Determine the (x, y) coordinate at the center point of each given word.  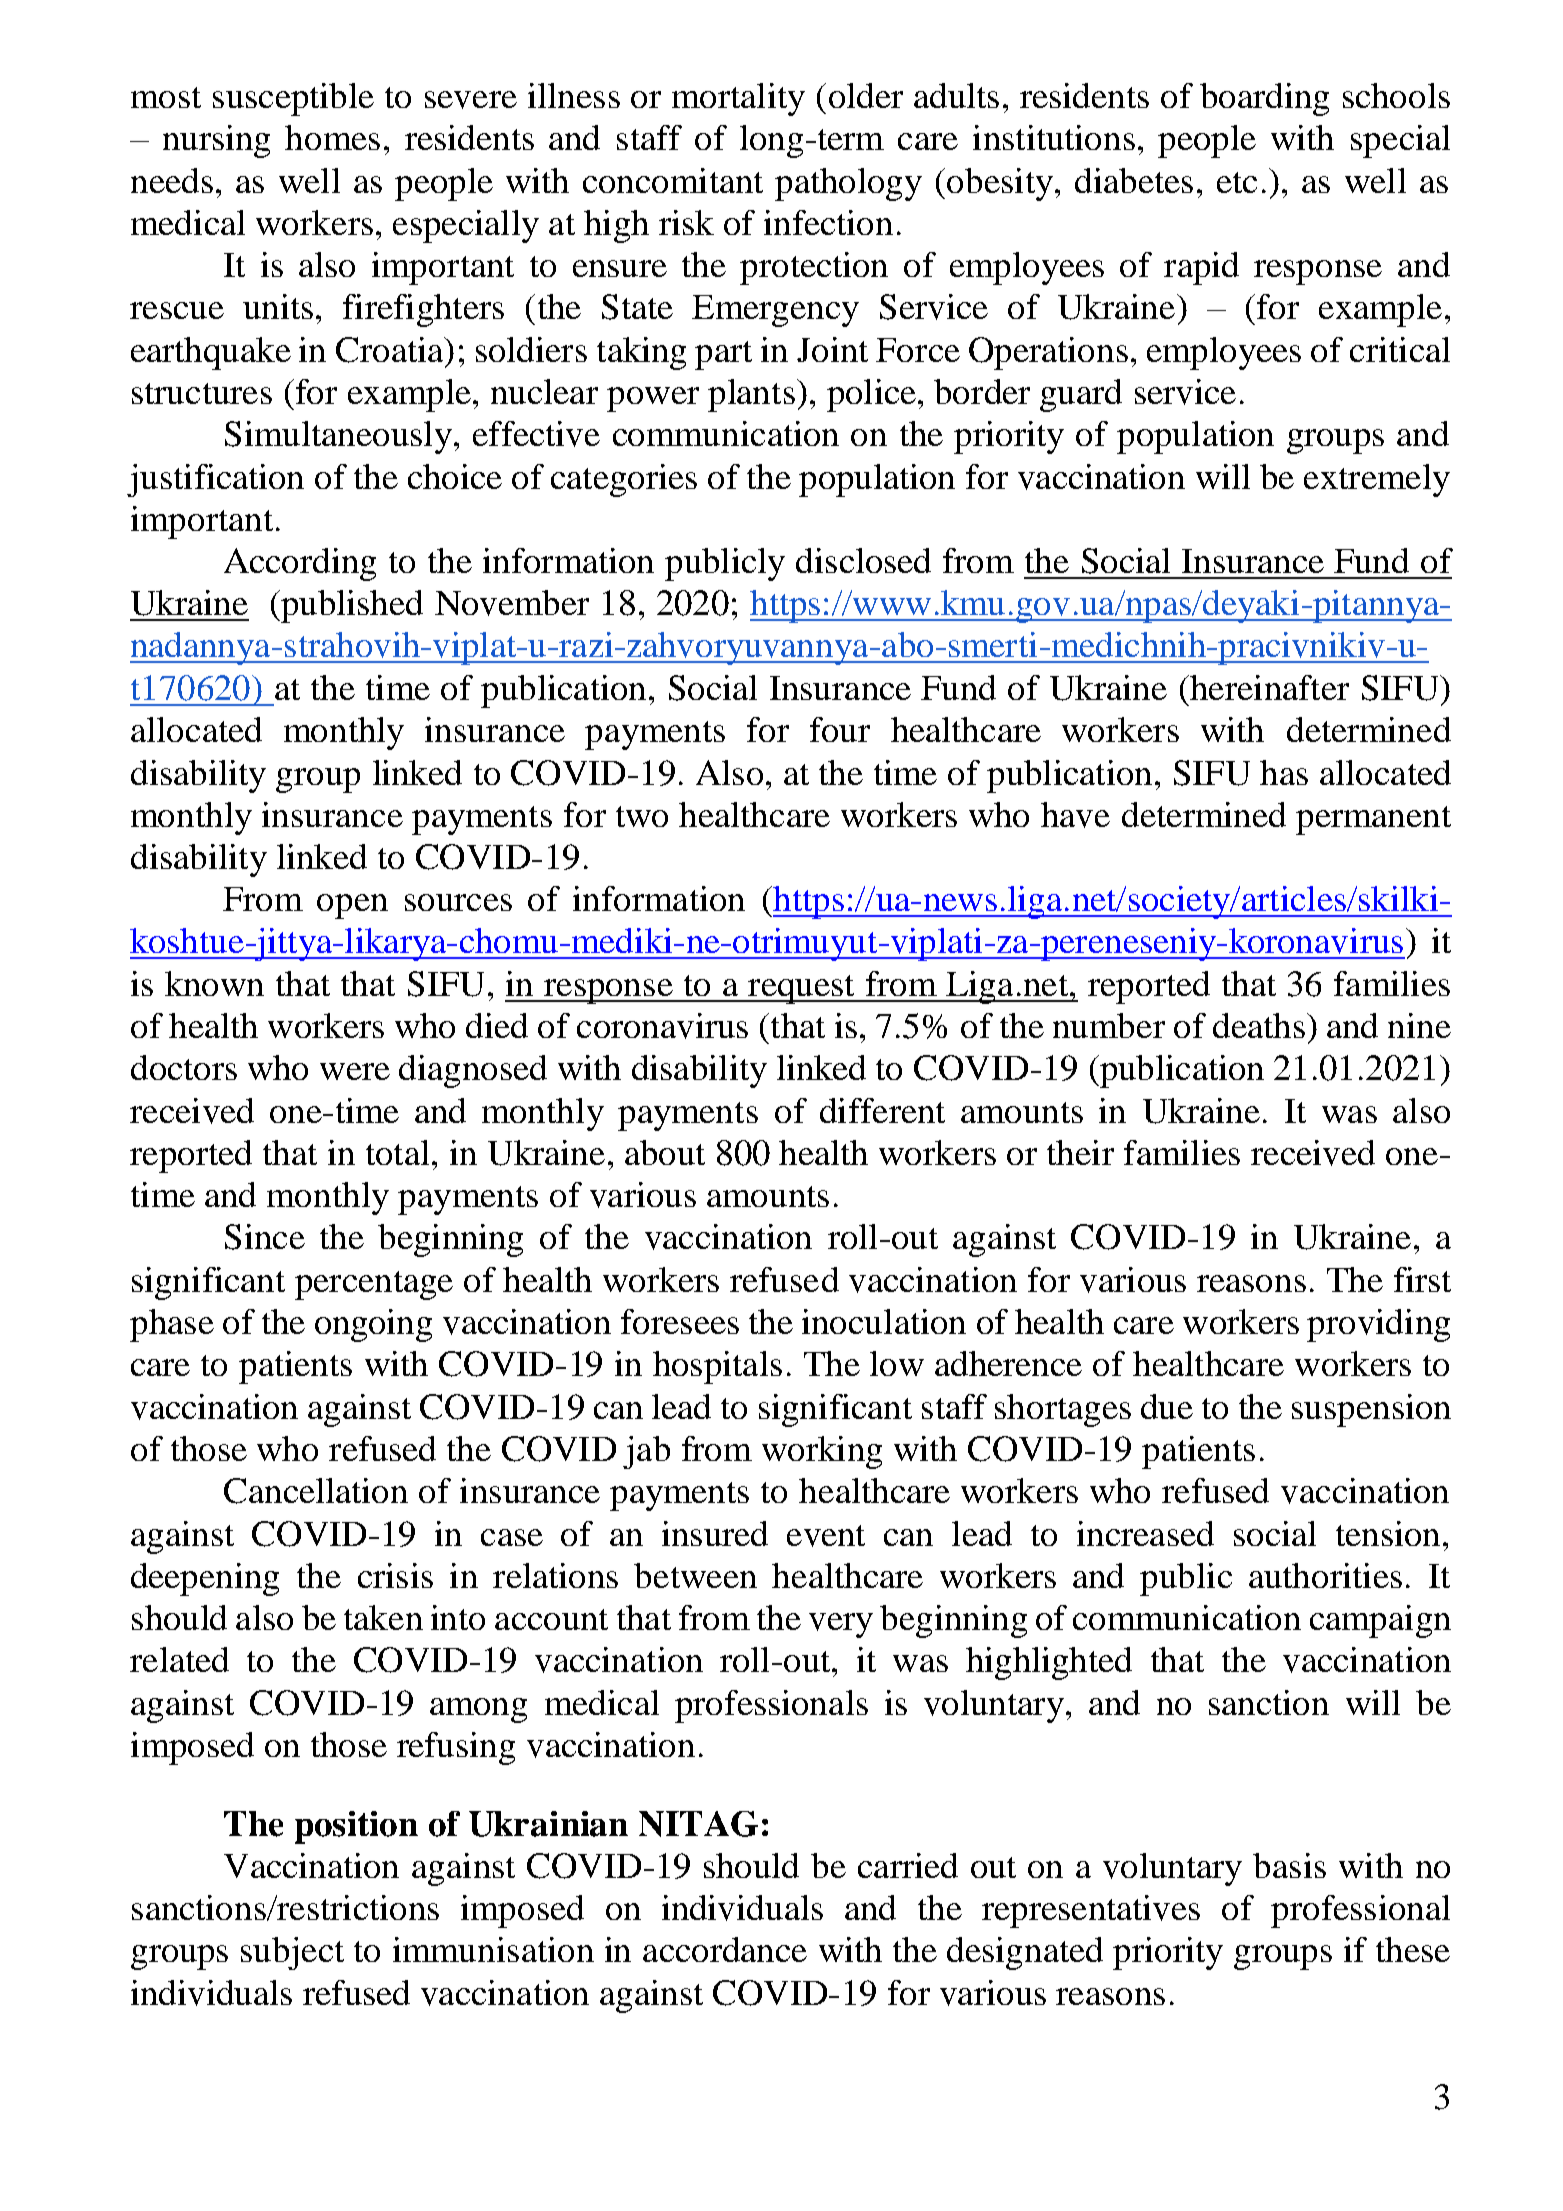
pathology (848, 184)
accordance (725, 1949)
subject (292, 1953)
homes (332, 137)
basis (1289, 1865)
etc (1237, 182)
